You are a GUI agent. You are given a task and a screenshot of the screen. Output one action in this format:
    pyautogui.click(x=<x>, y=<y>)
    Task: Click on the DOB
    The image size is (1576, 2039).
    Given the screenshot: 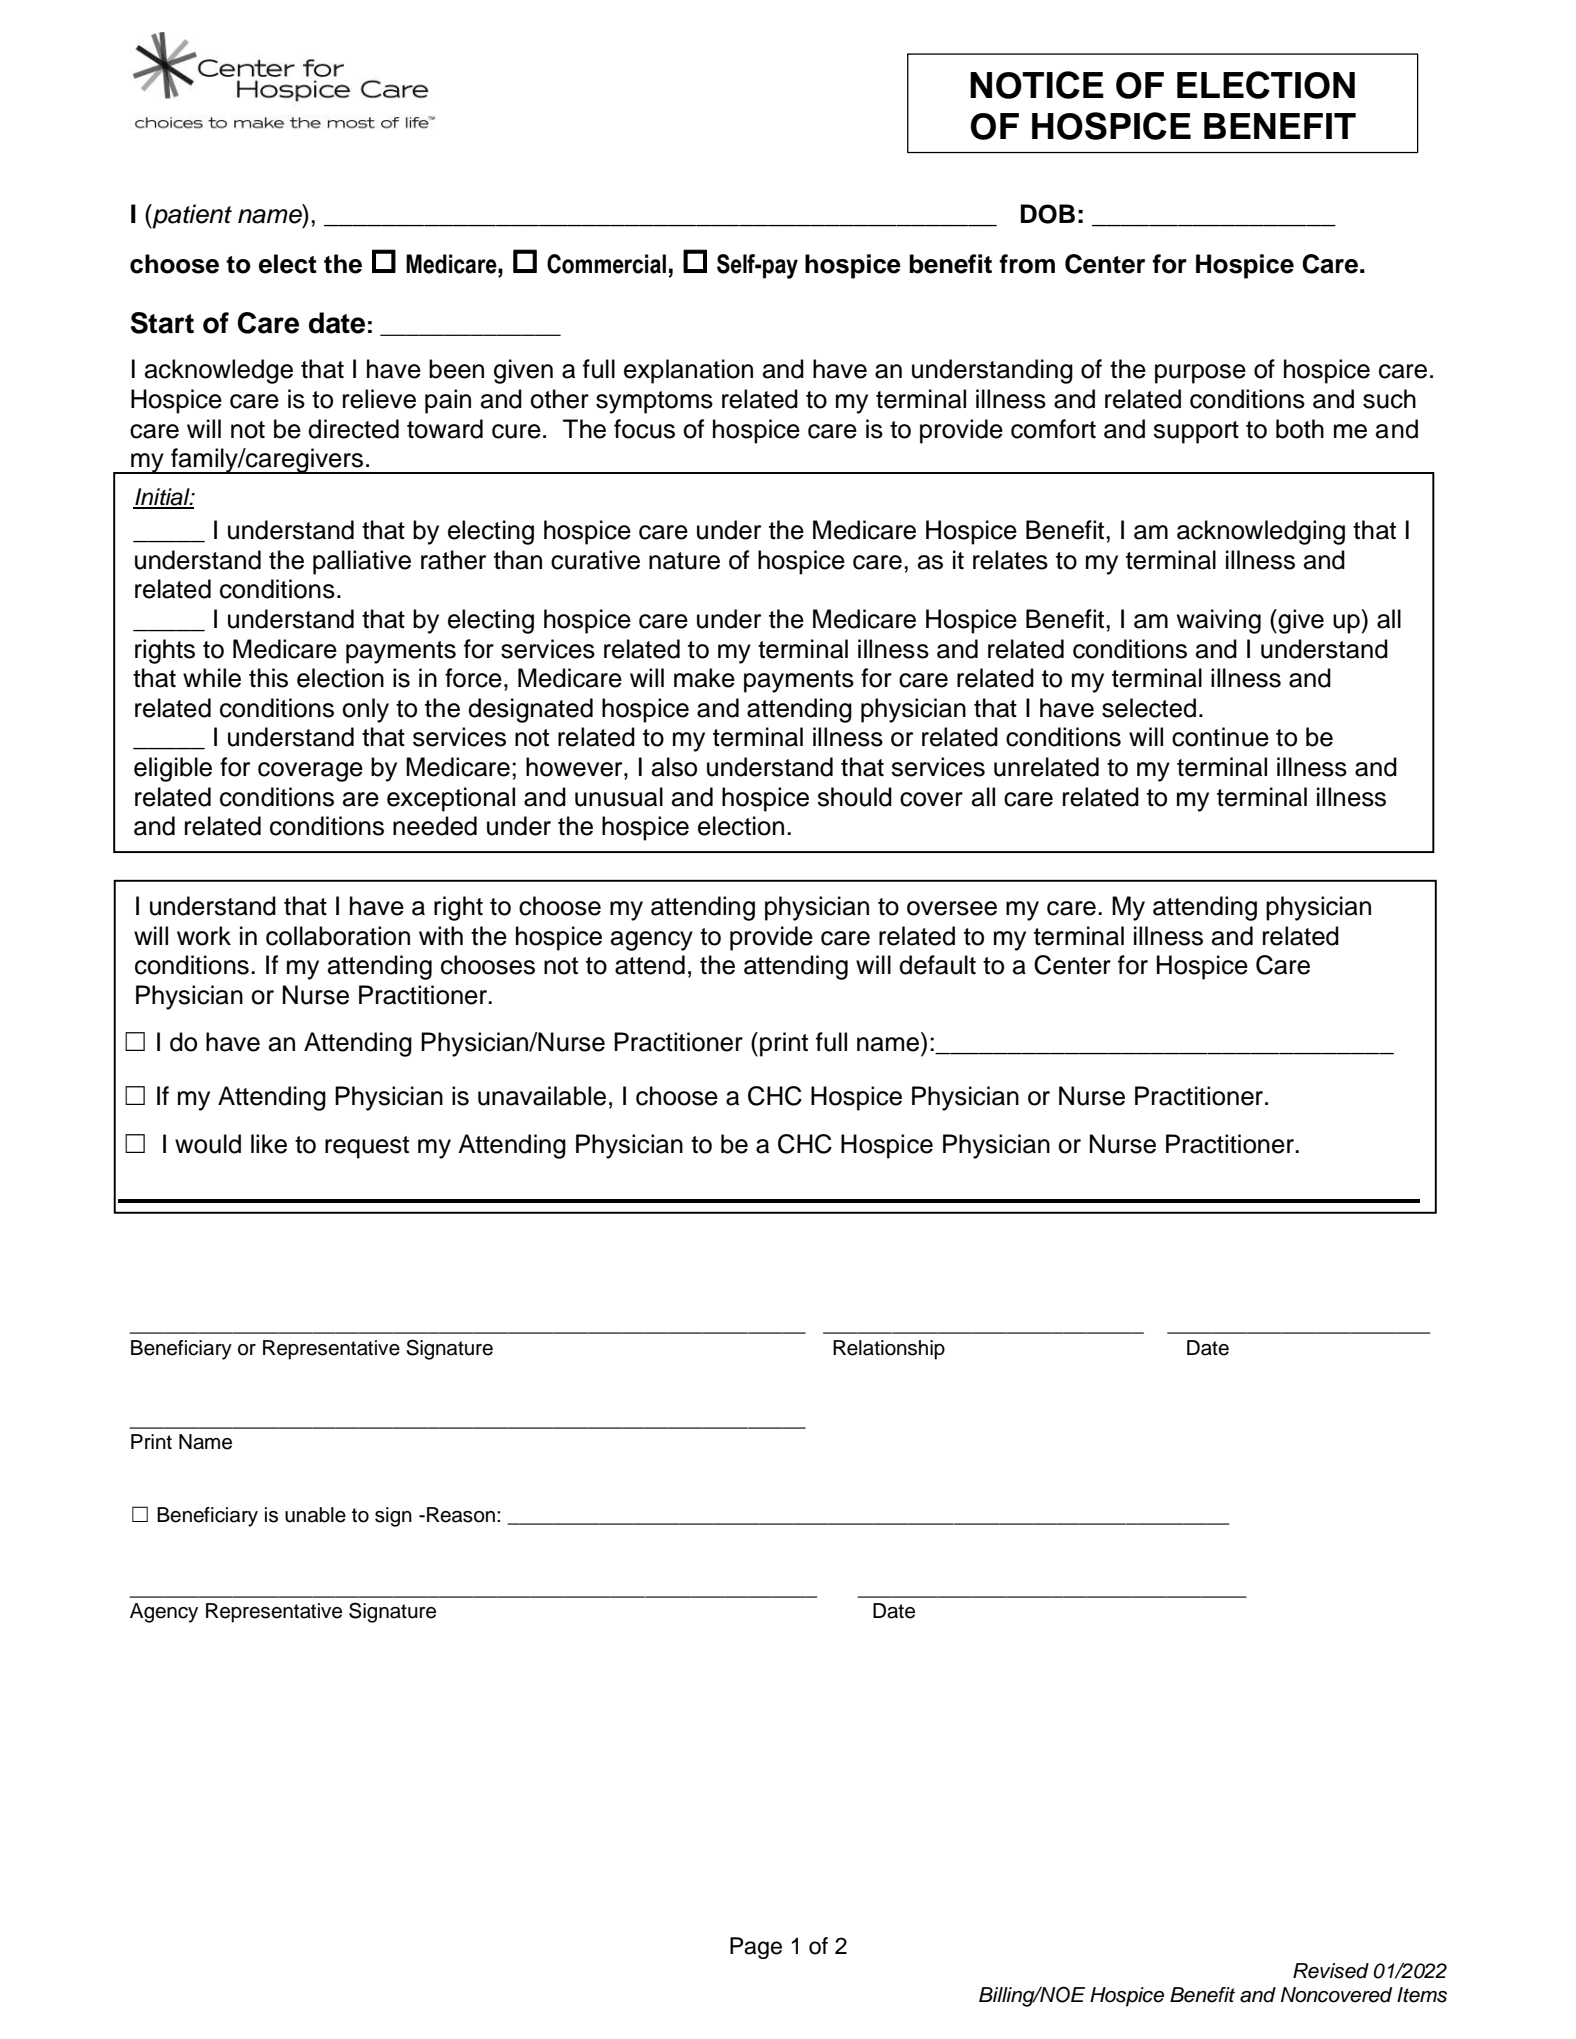 What is the action you would take?
    pyautogui.click(x=1048, y=214)
